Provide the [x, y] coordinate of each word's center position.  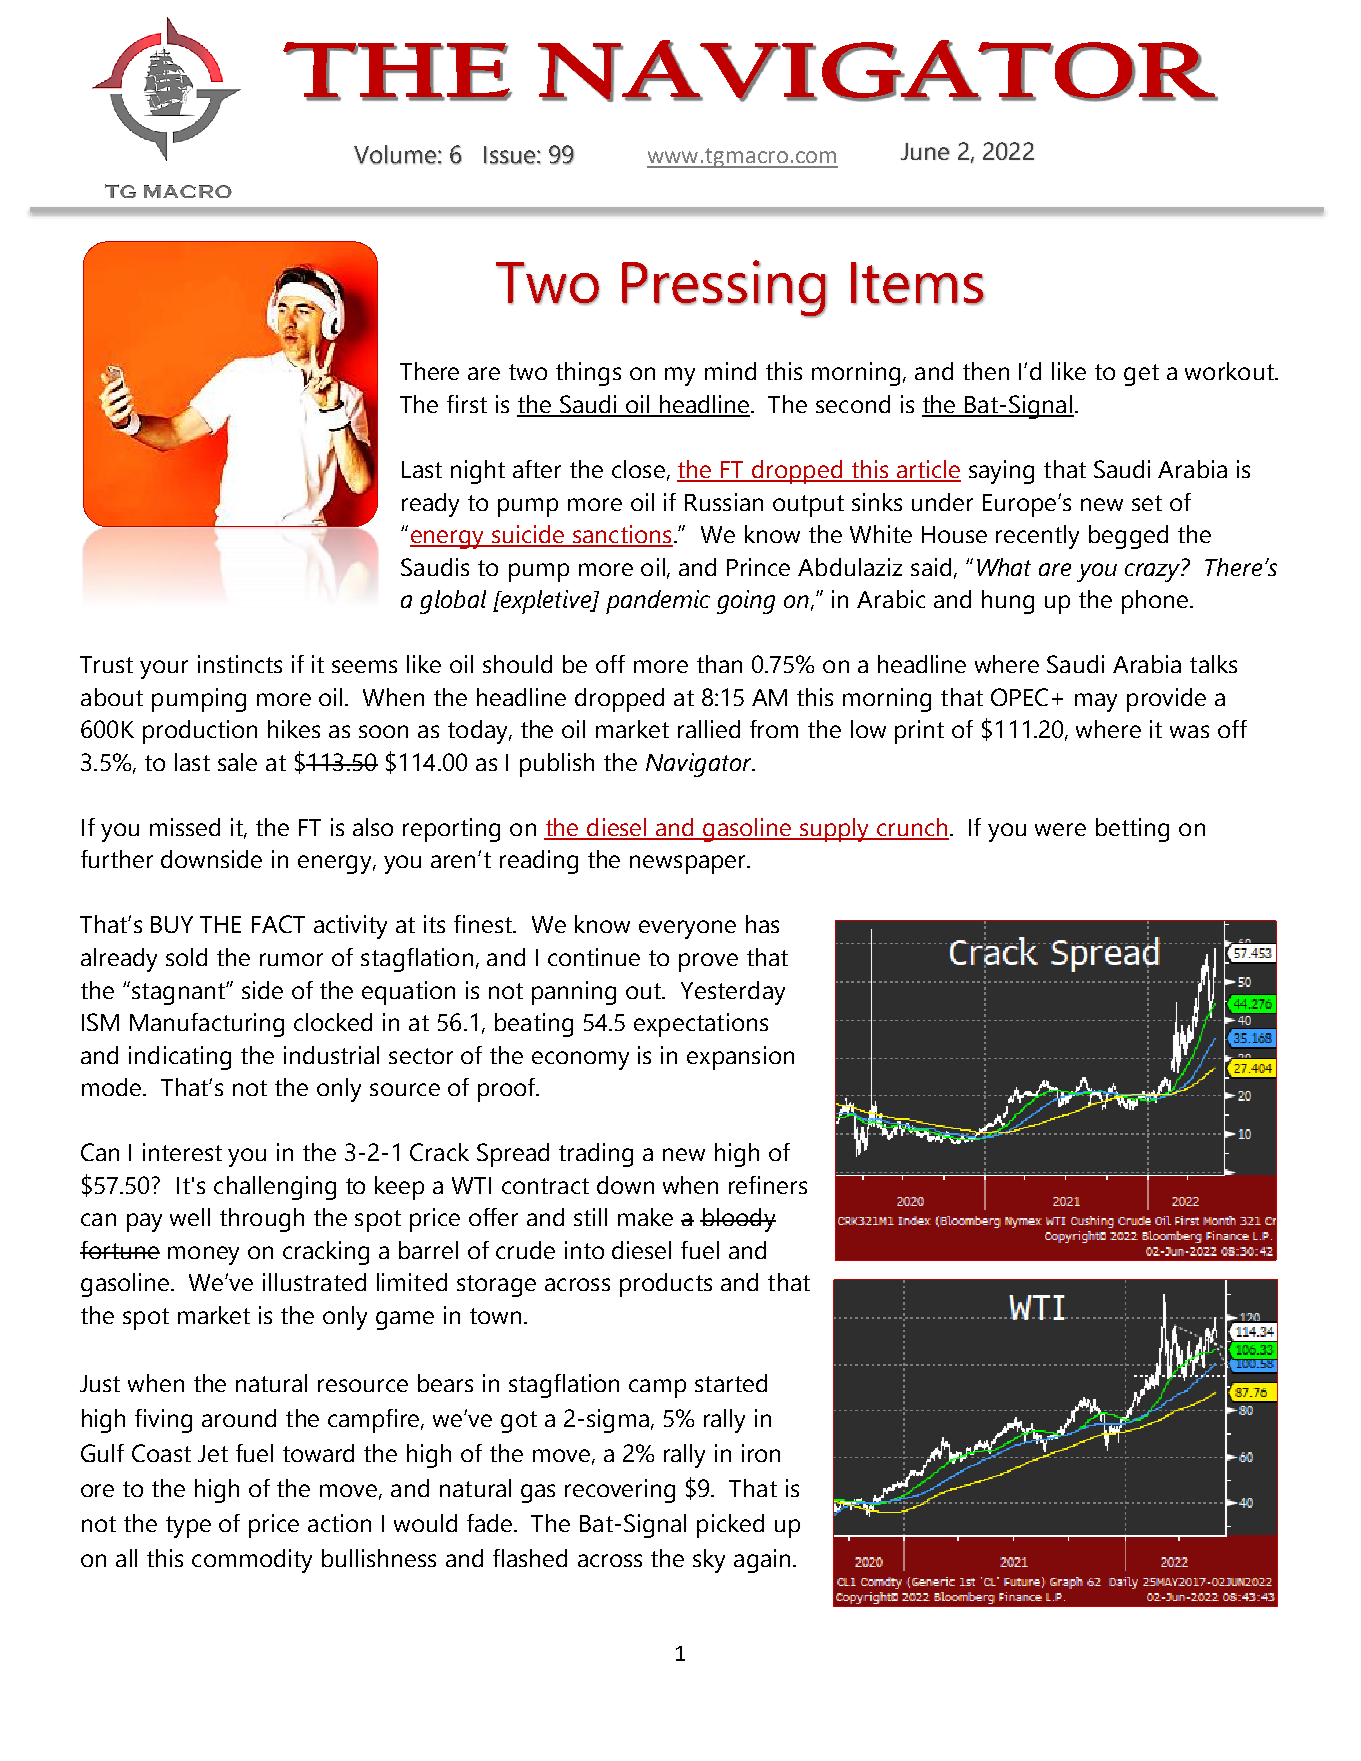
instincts [240, 664]
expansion [740, 1058]
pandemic [658, 602]
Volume [395, 155]
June [925, 151]
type [188, 1527]
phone [1156, 602]
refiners [768, 1185]
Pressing [724, 289]
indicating [180, 1058]
